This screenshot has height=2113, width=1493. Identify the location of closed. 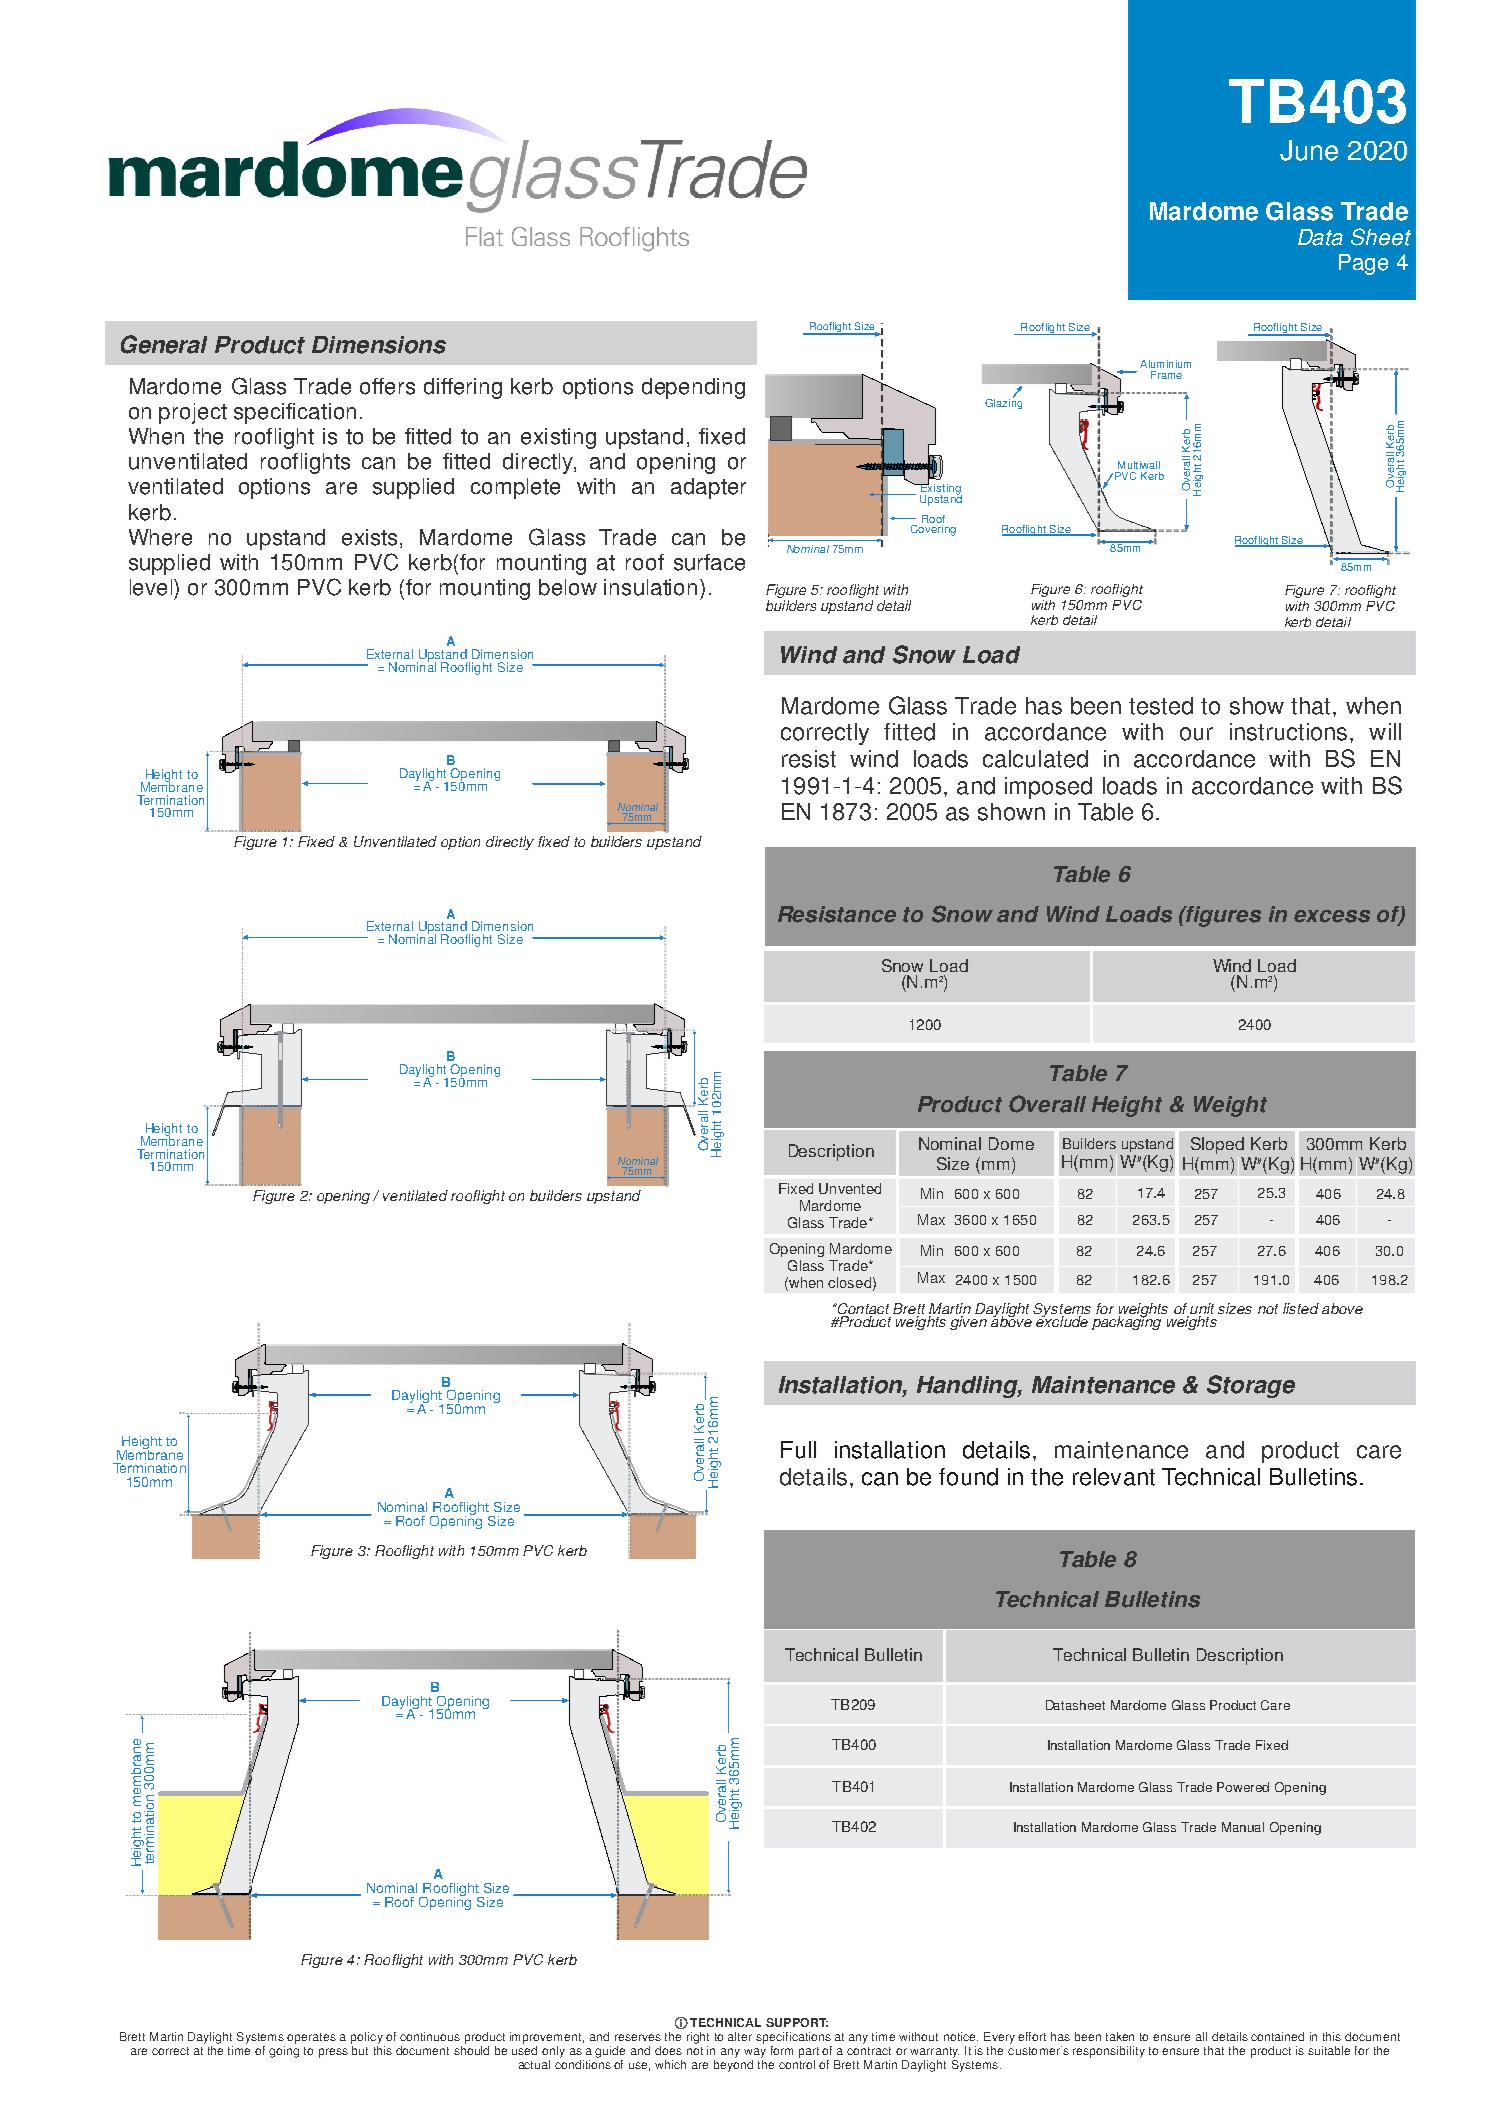
(849, 1282).
